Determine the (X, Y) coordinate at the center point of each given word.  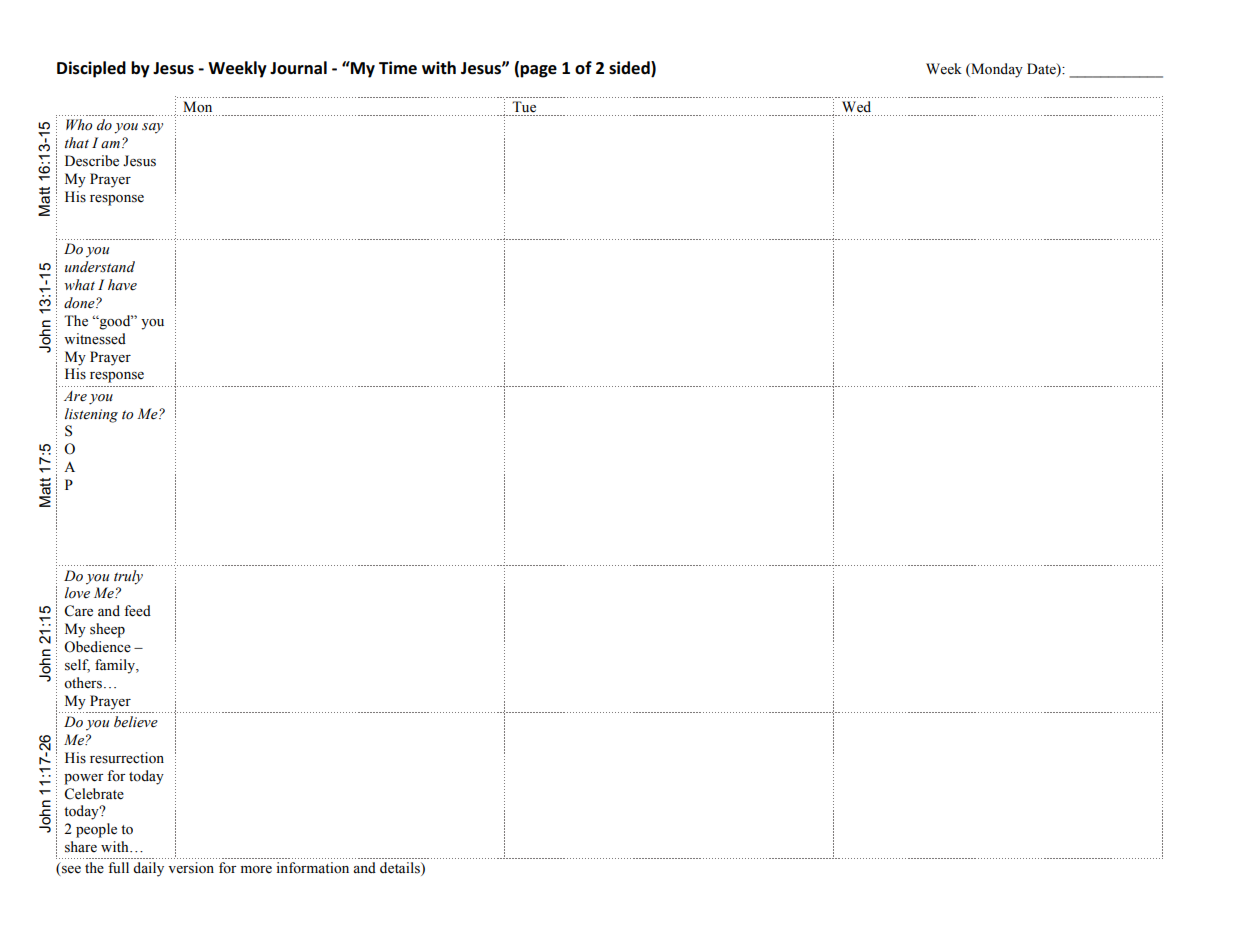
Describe (92, 161)
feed (137, 611)
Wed (856, 107)
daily (148, 869)
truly (128, 577)
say (152, 128)
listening (91, 415)
